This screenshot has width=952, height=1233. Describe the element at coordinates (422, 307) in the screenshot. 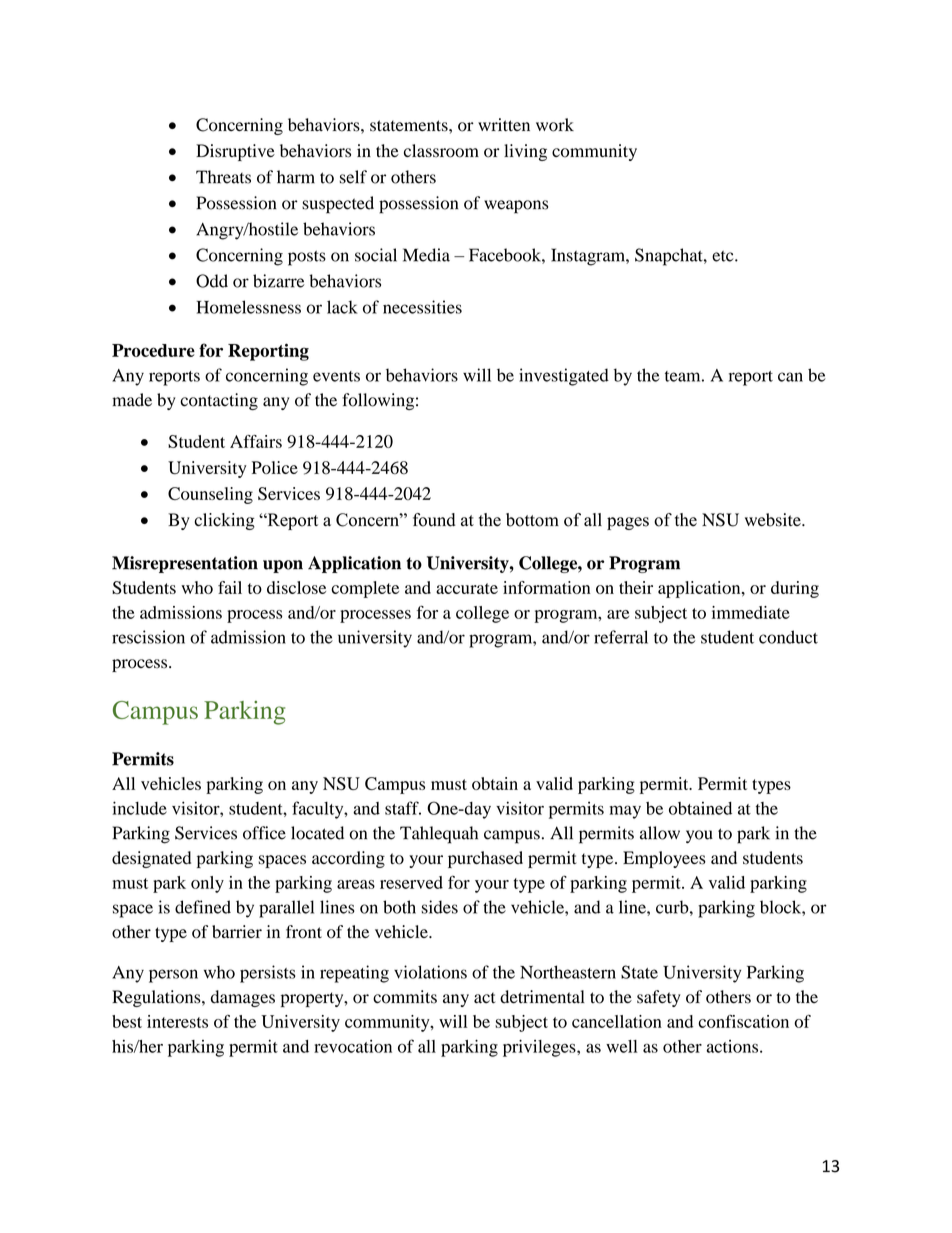

I see `necessities` at that location.
